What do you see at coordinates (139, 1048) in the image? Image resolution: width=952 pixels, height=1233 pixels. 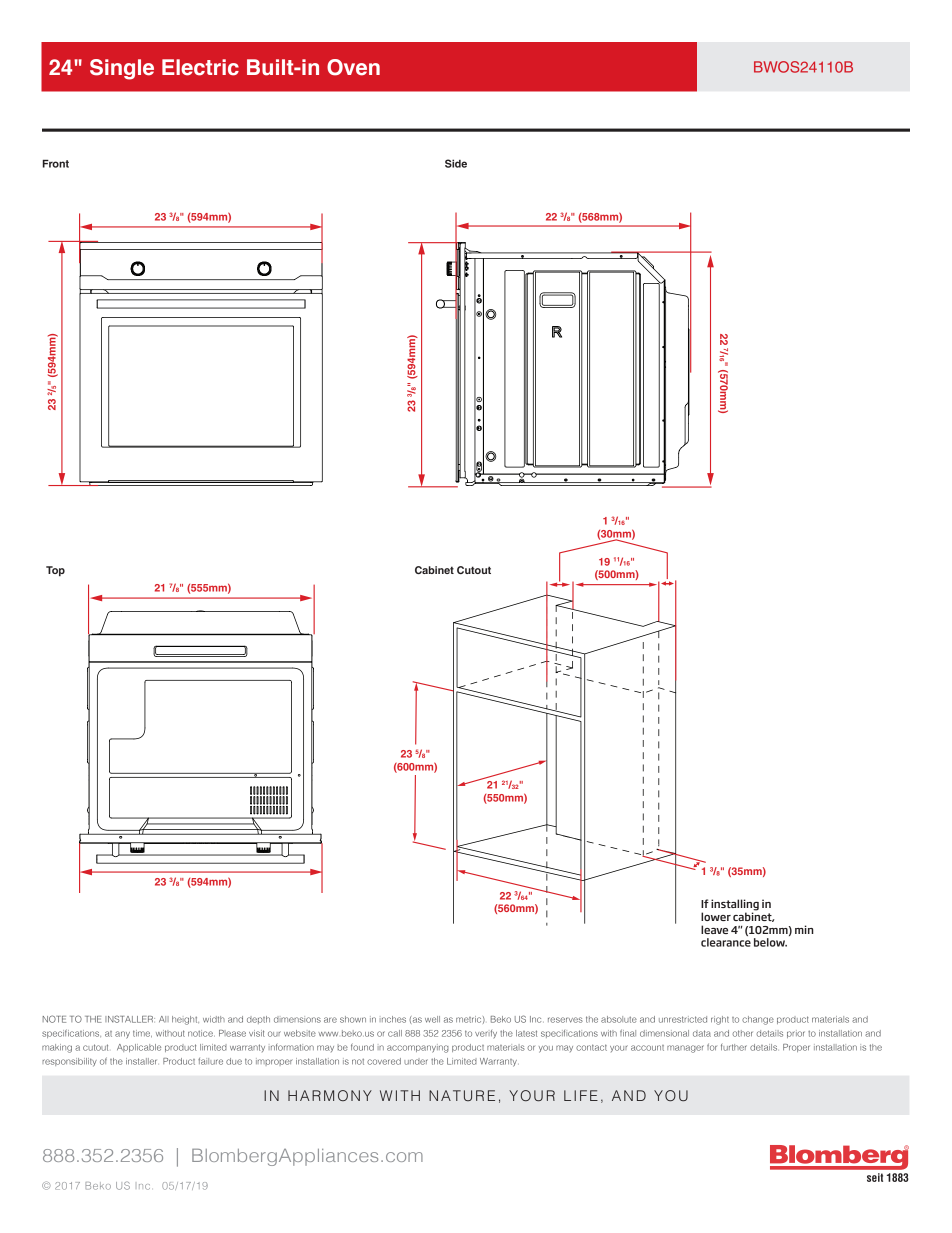 I see `Applicable` at bounding box center [139, 1048].
